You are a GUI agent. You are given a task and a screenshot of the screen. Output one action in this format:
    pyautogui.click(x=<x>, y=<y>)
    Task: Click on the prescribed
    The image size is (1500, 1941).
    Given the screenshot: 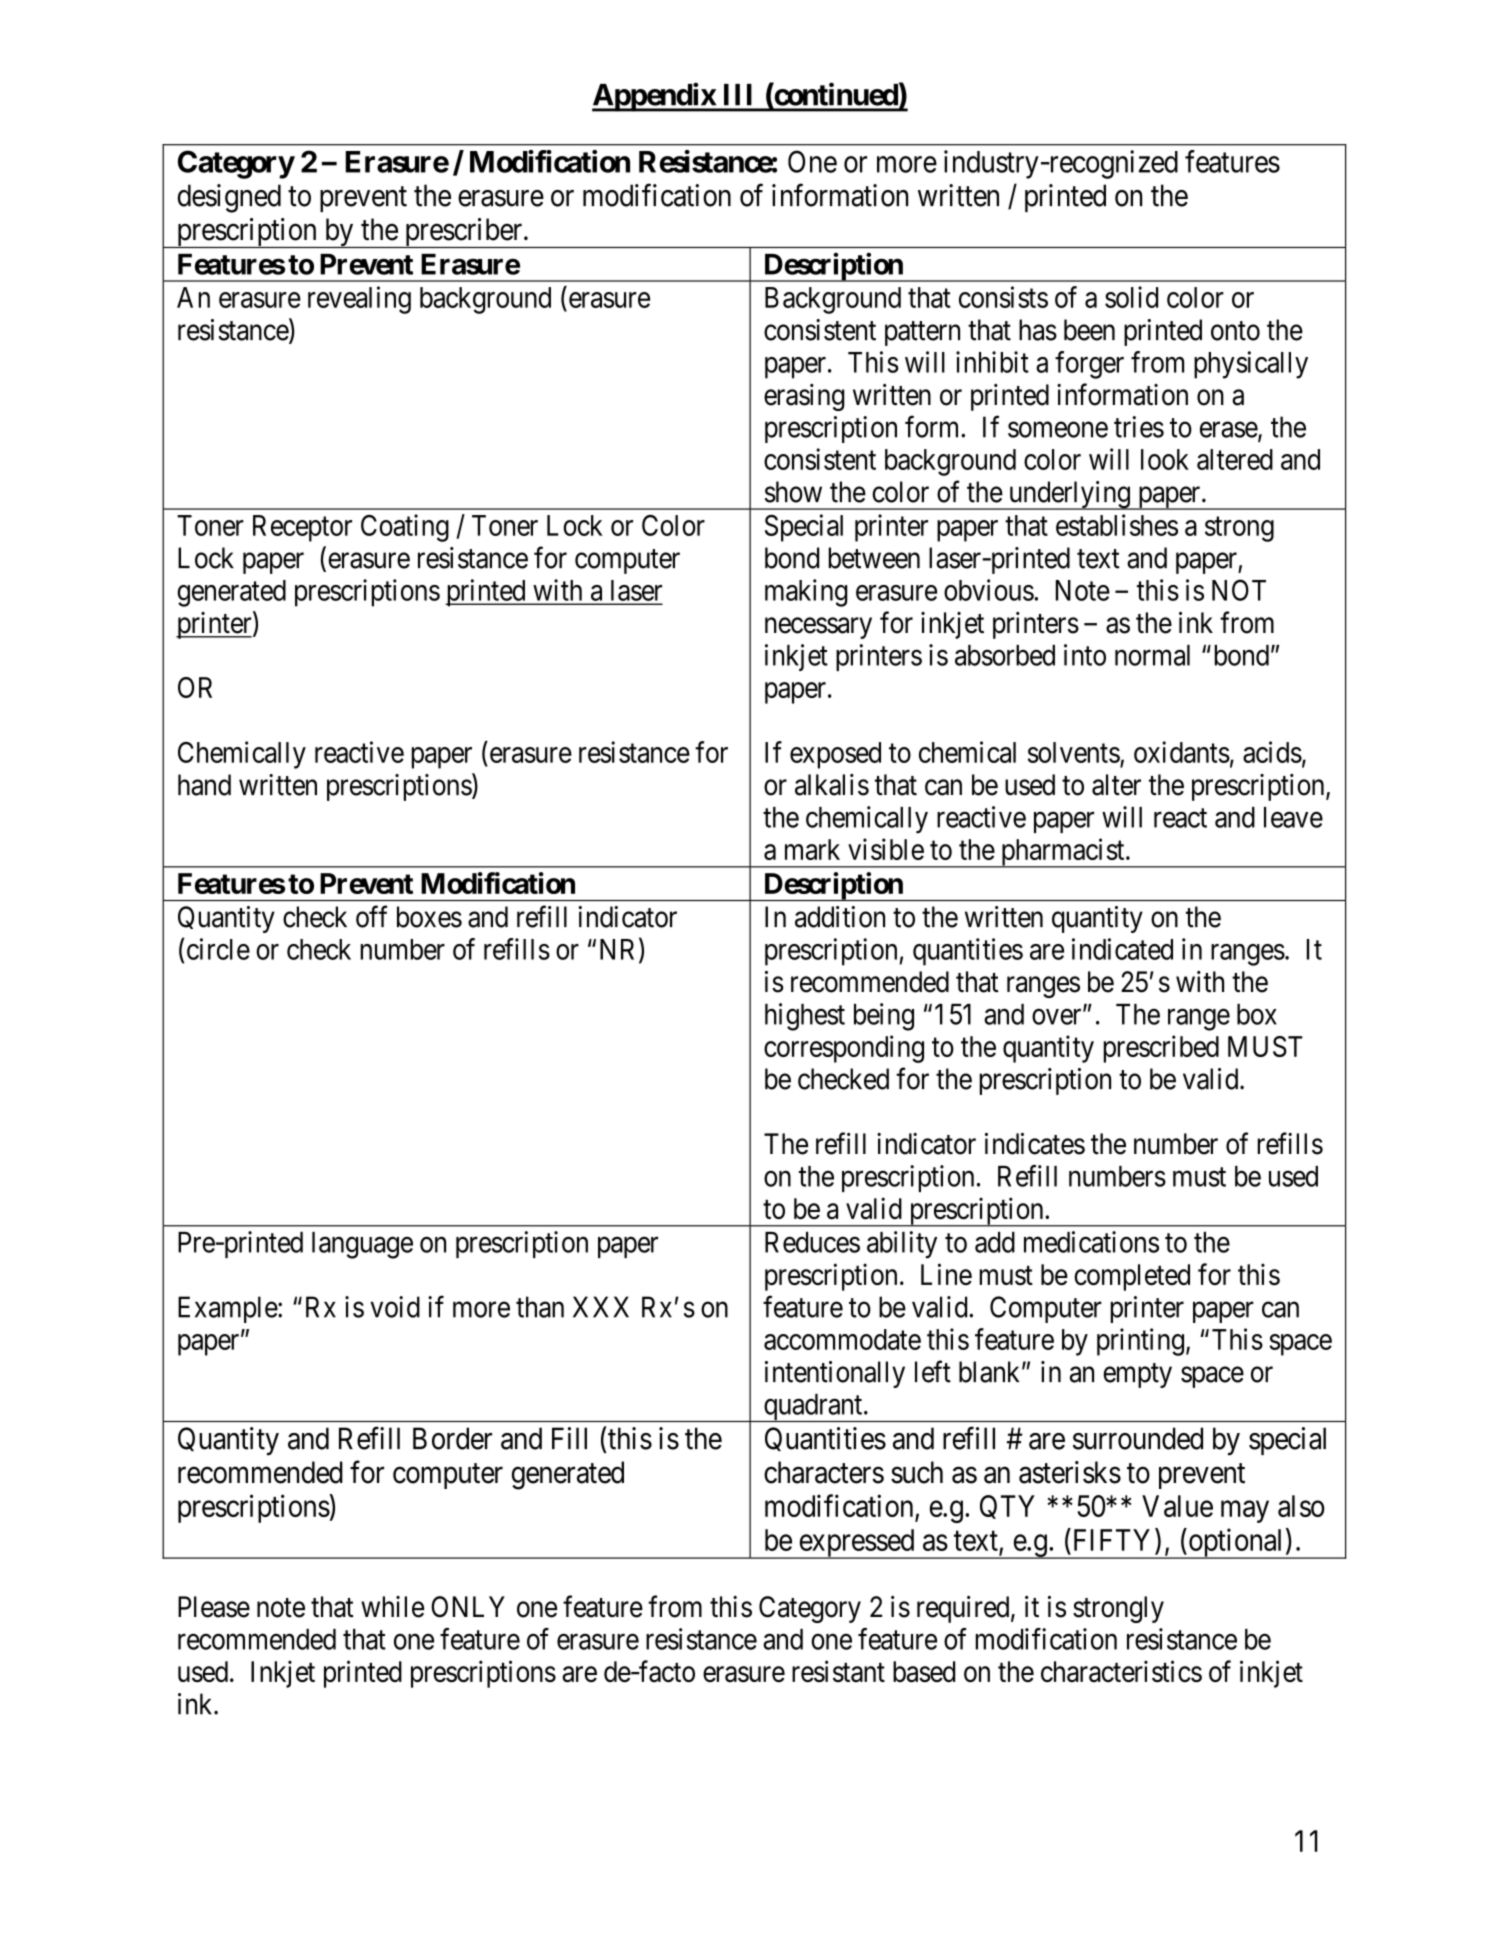 What is the action you would take?
    pyautogui.click(x=1161, y=1049)
